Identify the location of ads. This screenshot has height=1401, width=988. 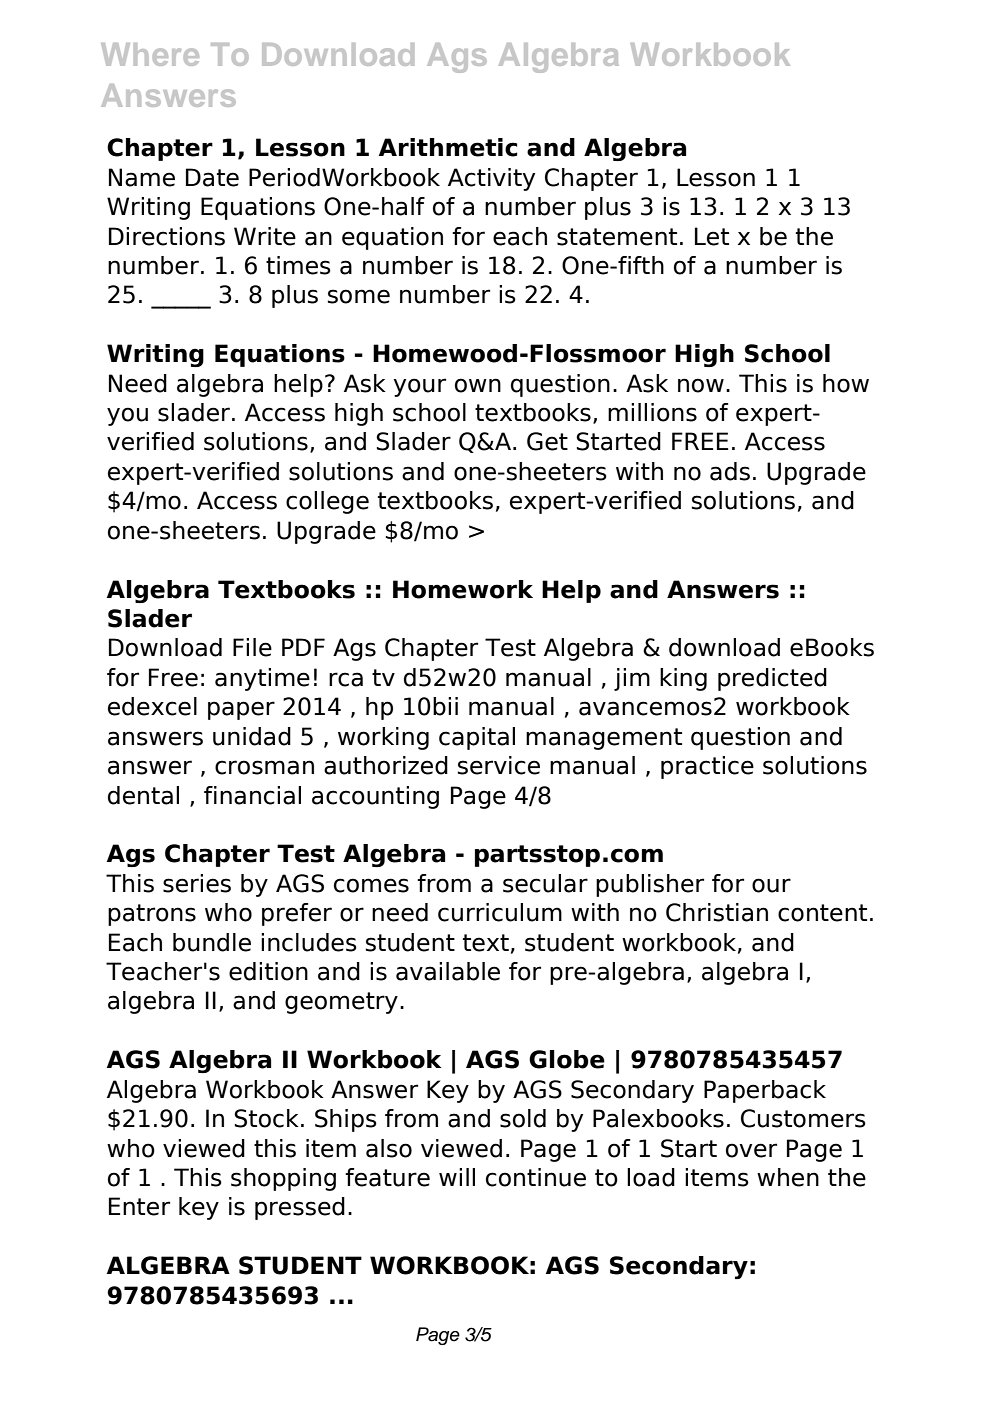
(730, 471).
